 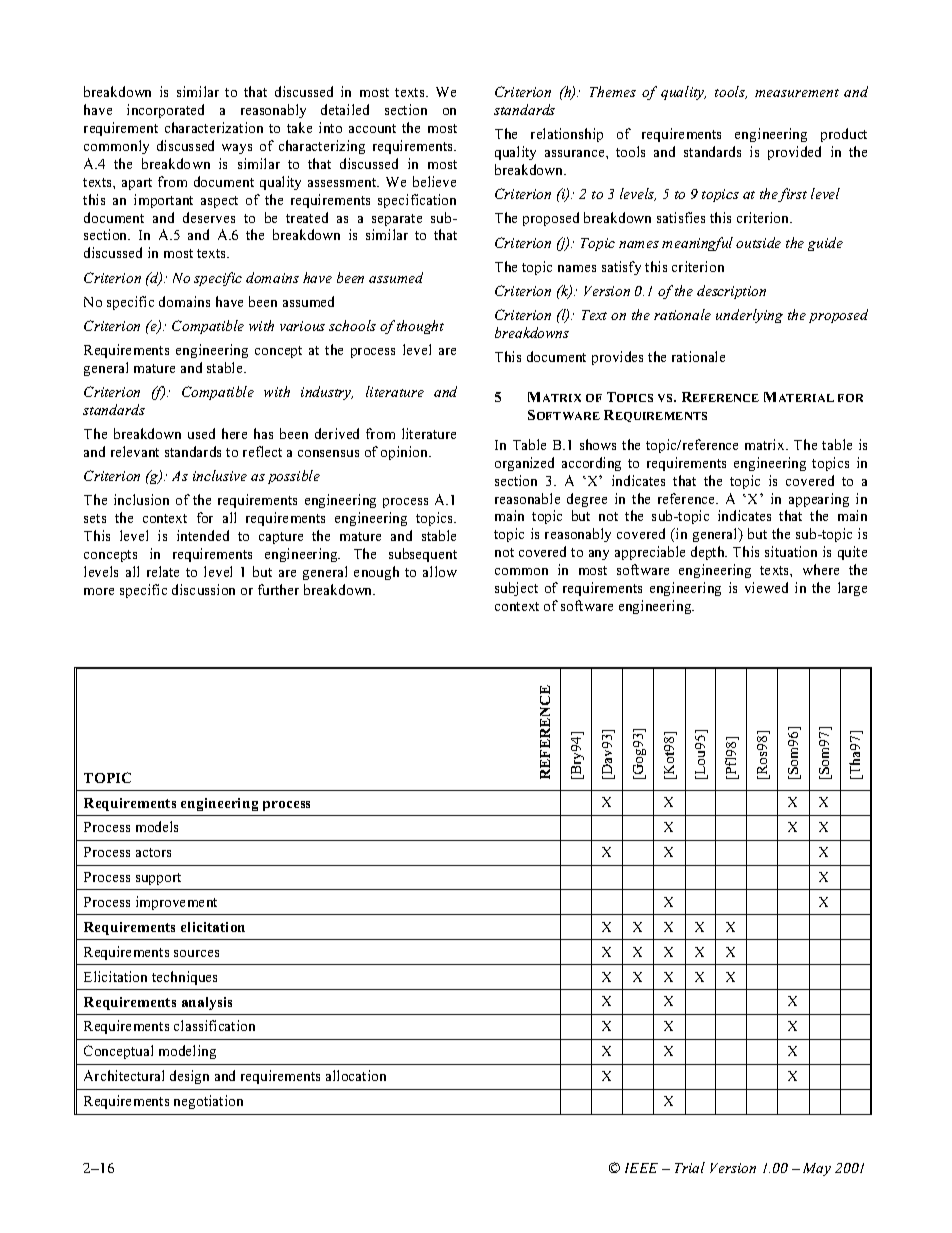 I want to click on subject, so click(x=516, y=589).
